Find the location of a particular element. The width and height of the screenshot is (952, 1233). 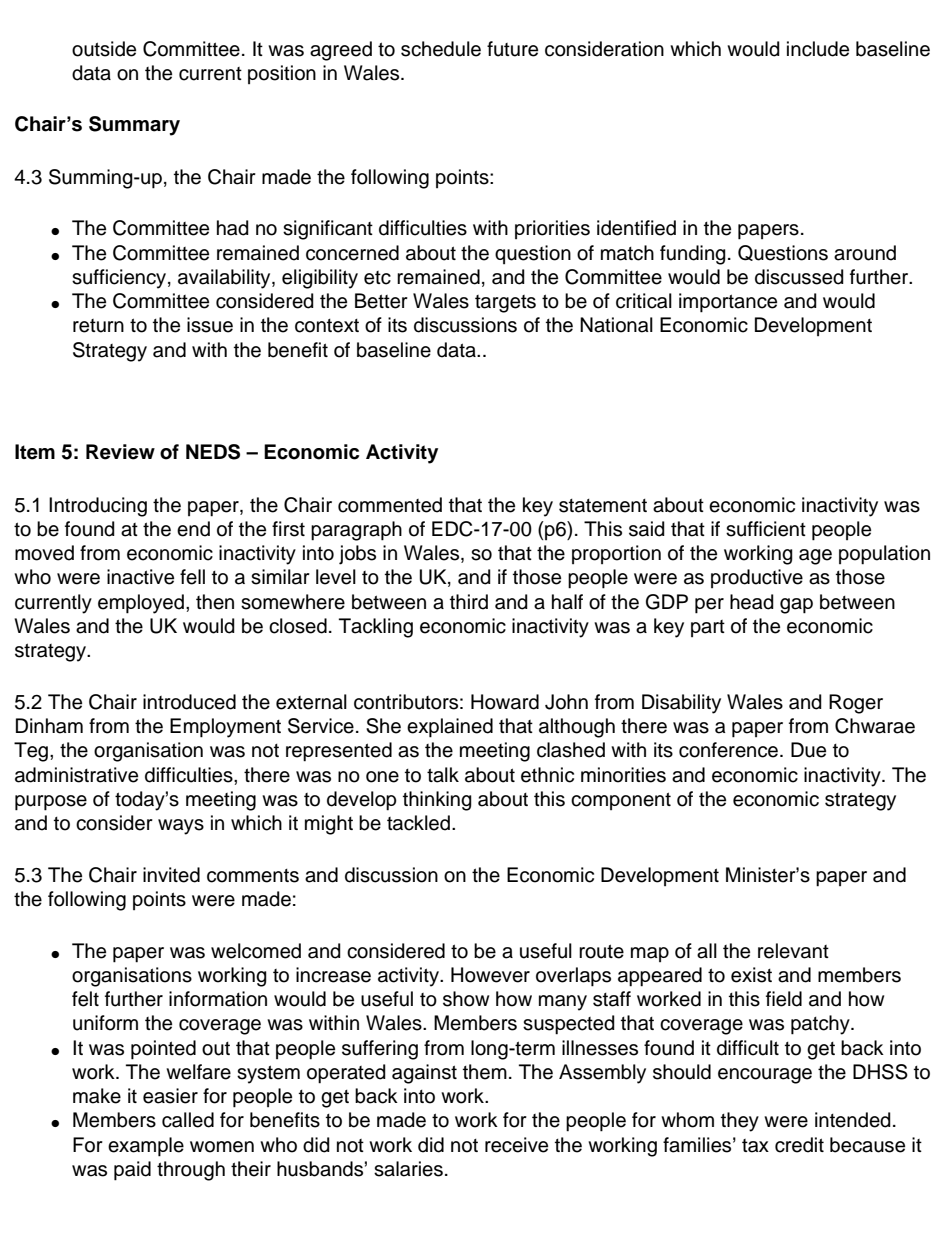

Due is located at coordinates (808, 750).
